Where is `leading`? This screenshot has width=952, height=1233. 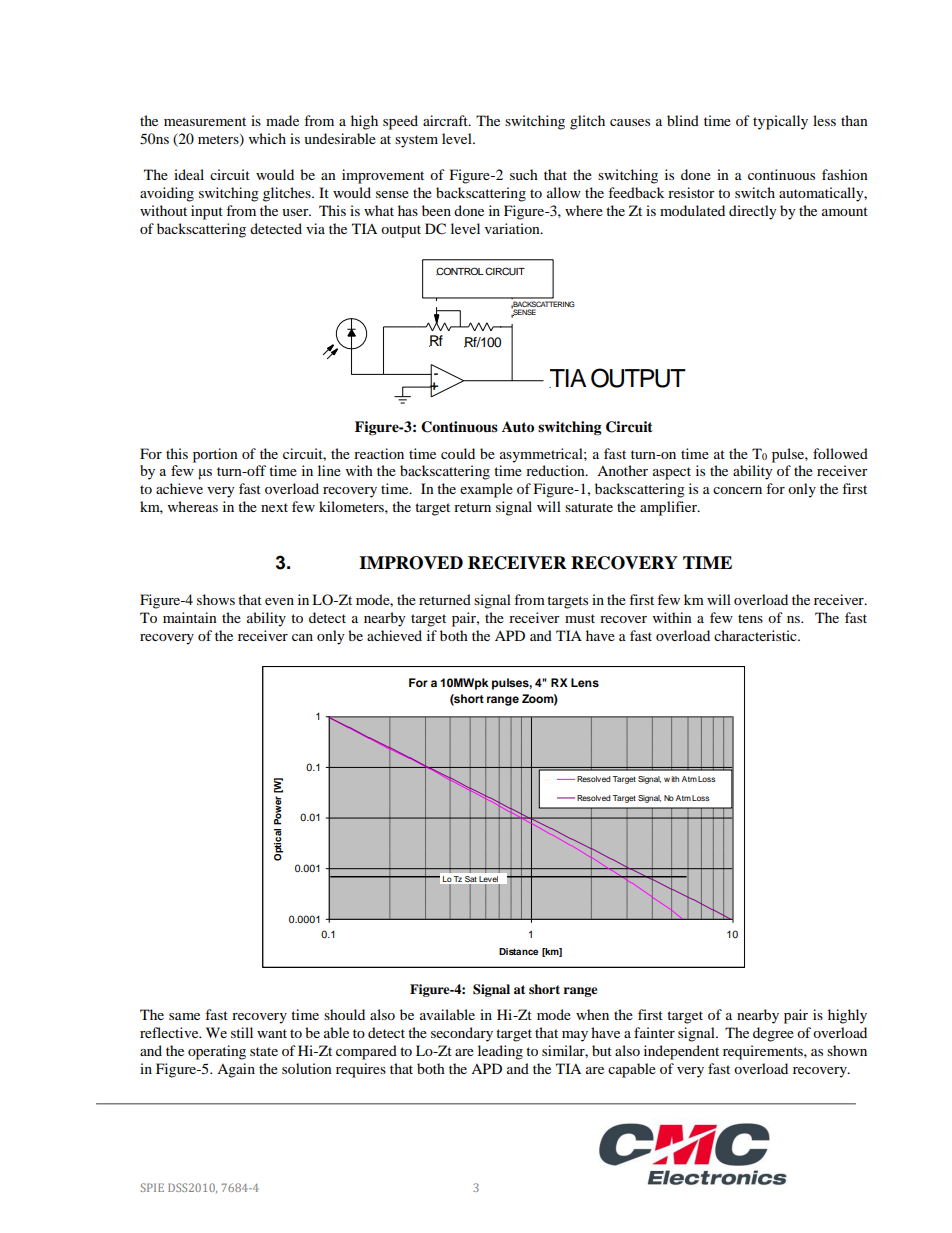 leading is located at coordinates (500, 1052).
